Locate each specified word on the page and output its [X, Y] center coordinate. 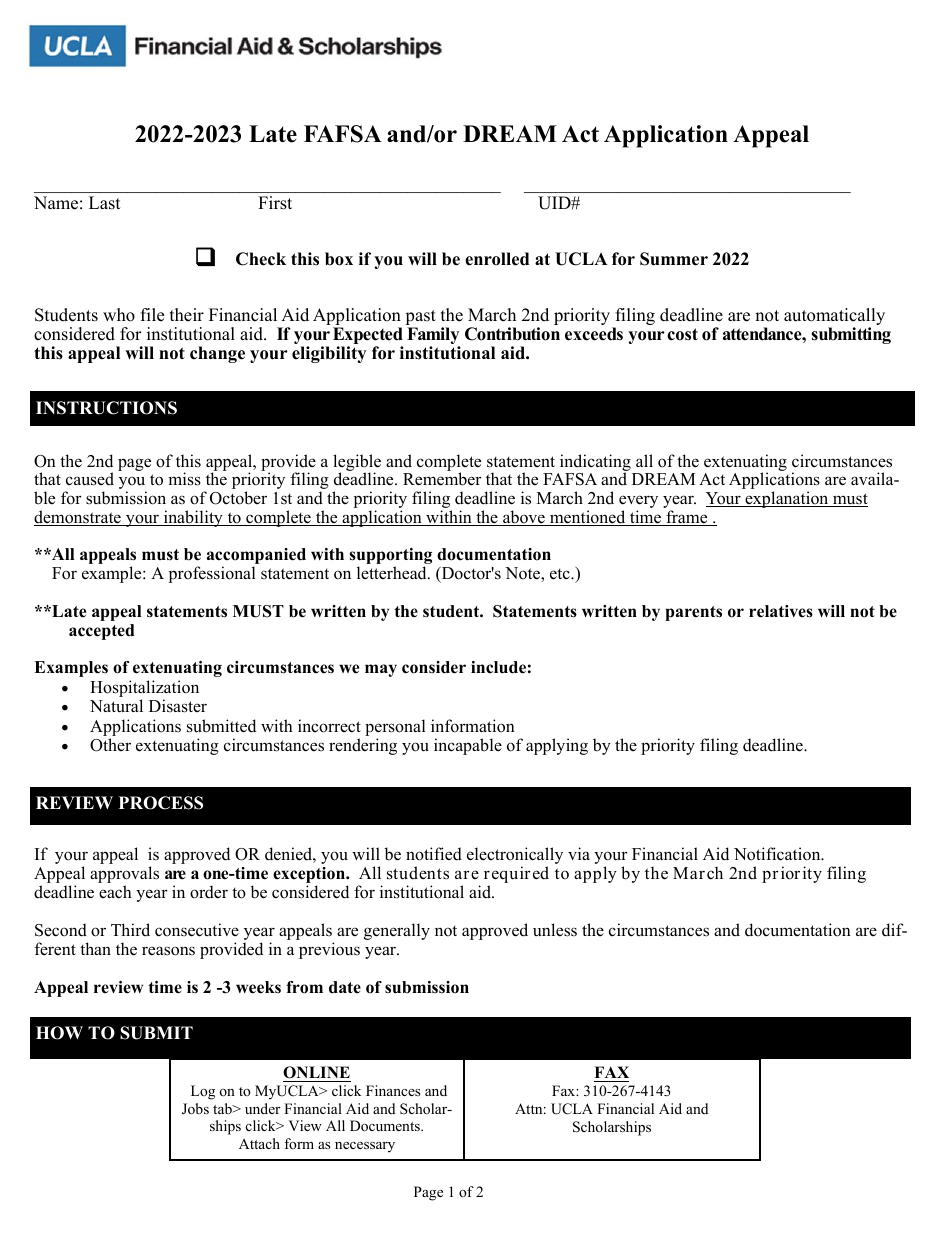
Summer [674, 259]
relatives [781, 611]
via [579, 853]
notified [434, 854]
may [381, 670]
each [115, 892]
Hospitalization [144, 688]
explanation [787, 499]
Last [104, 203]
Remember [442, 479]
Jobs [195, 1109]
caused [90, 479]
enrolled [497, 259]
